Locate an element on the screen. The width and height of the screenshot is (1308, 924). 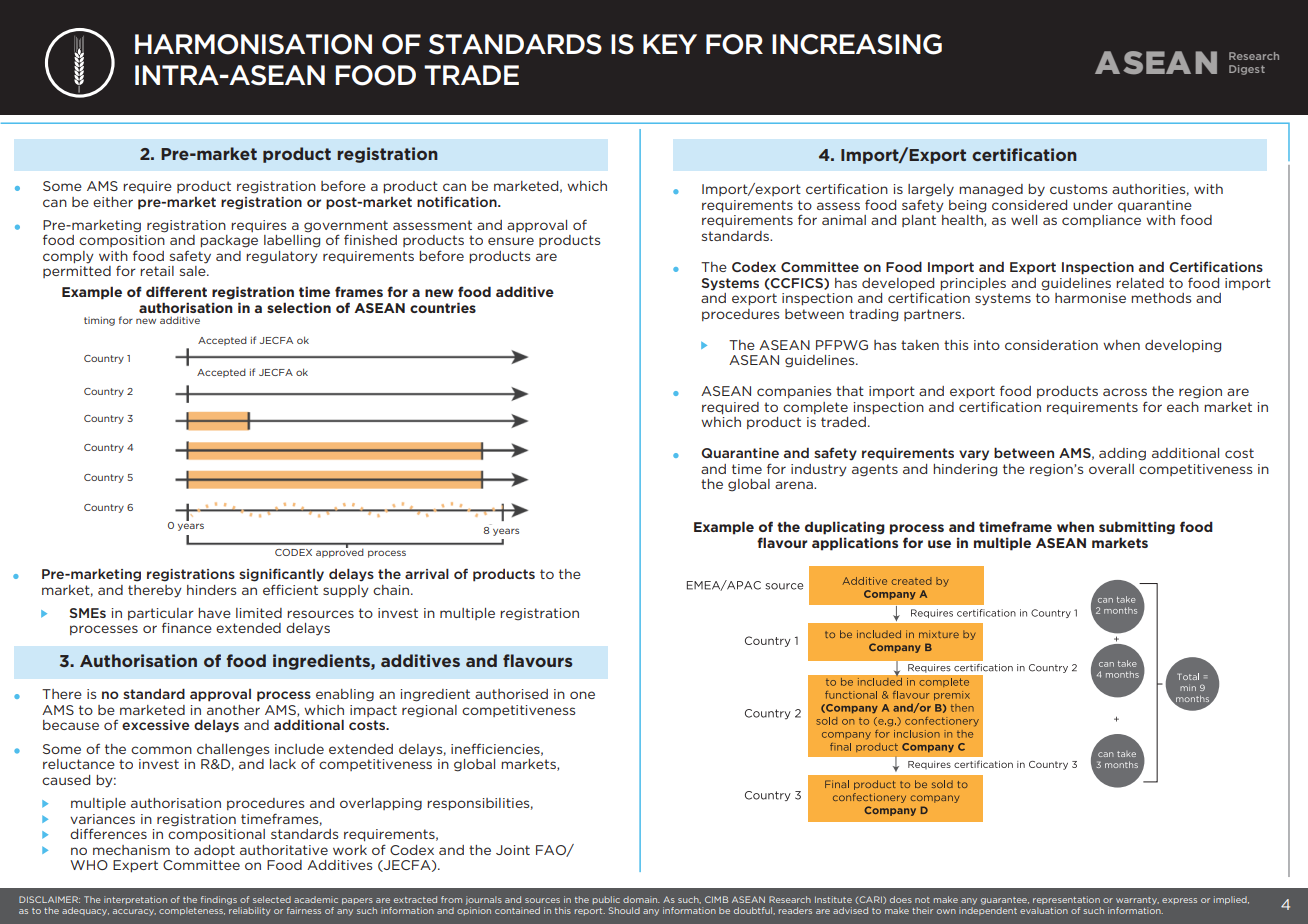
findings is located at coordinates (219, 900).
